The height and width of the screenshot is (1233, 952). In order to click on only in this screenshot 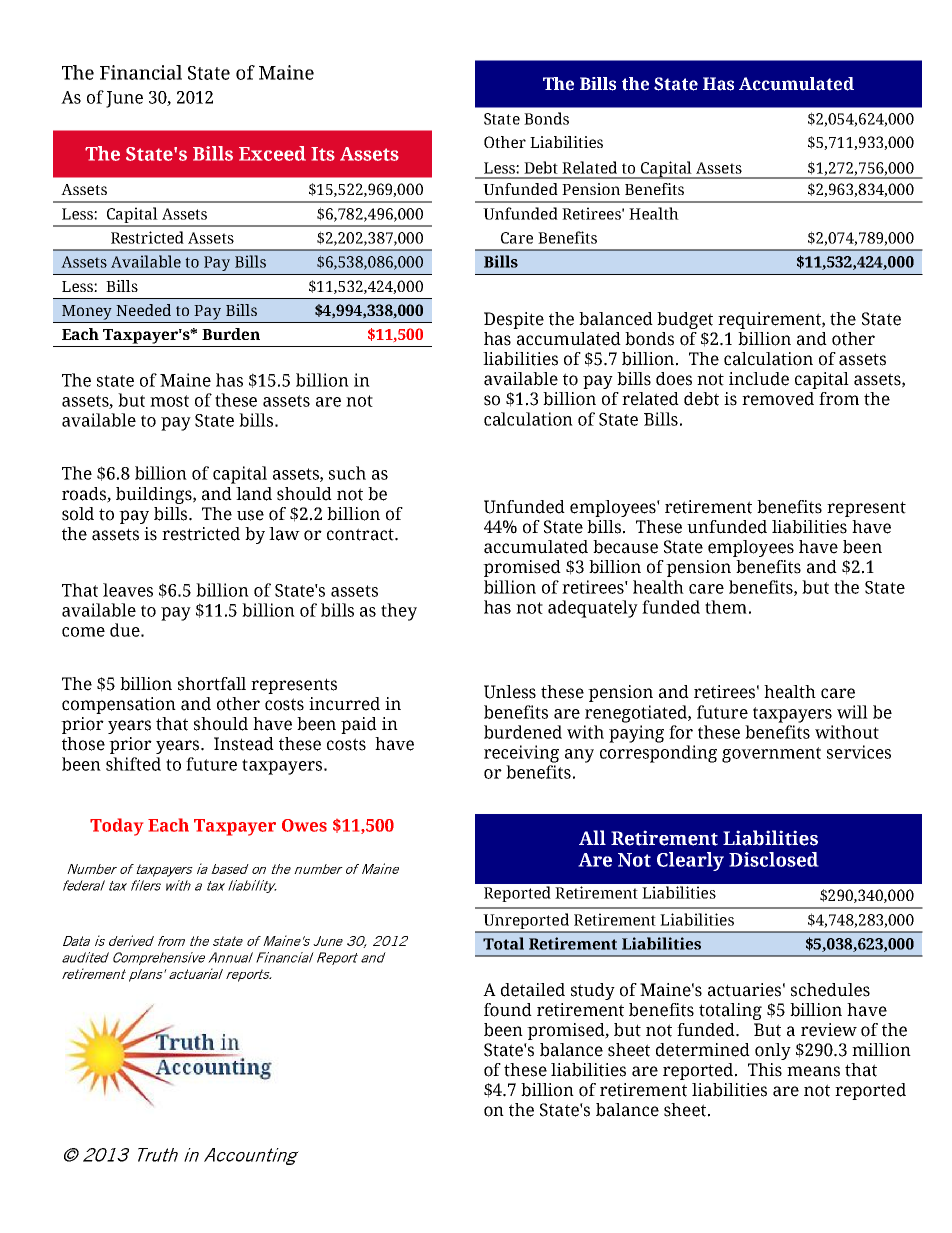, I will do `click(773, 1051)`.
